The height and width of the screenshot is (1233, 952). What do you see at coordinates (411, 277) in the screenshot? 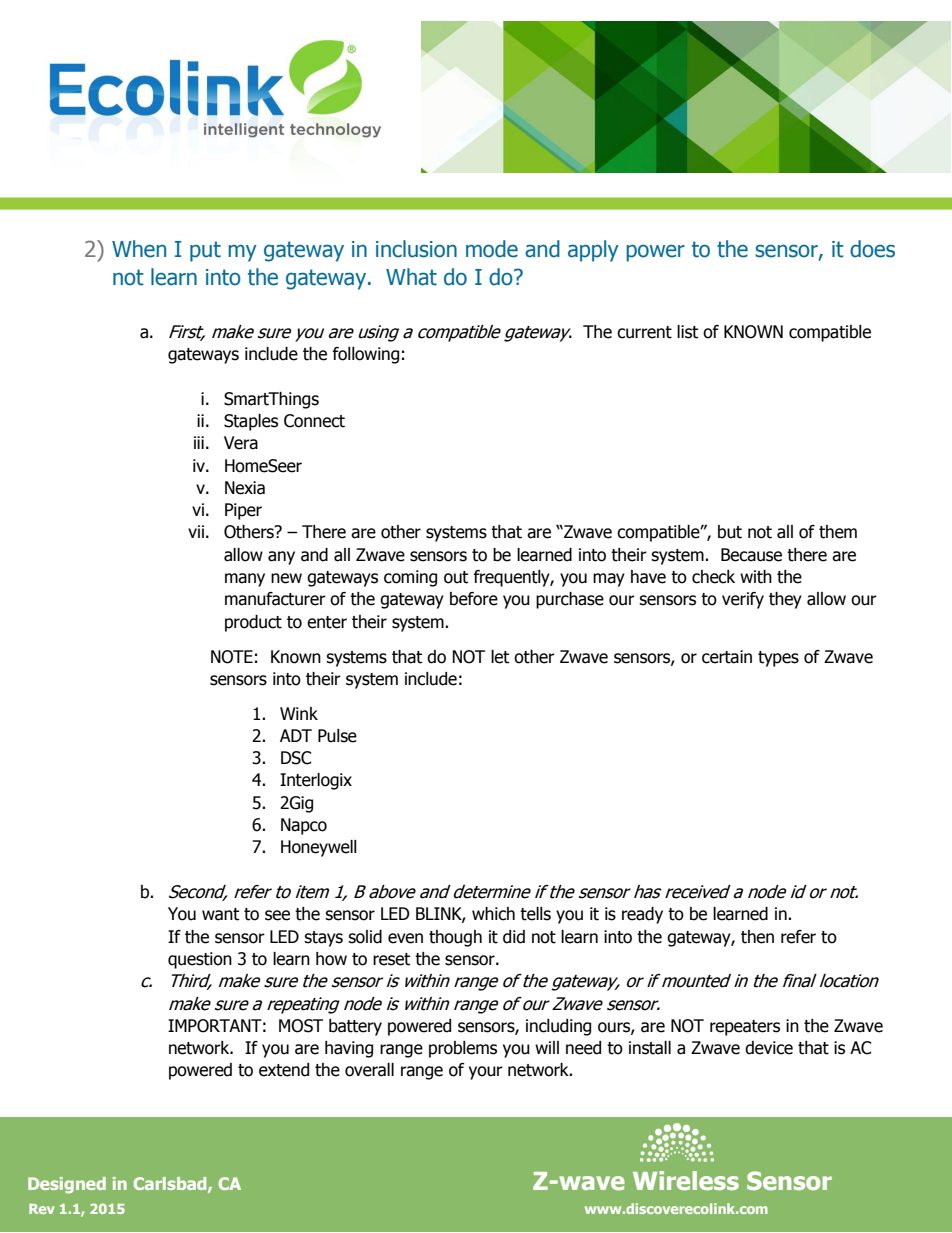
I see `What` at bounding box center [411, 277].
